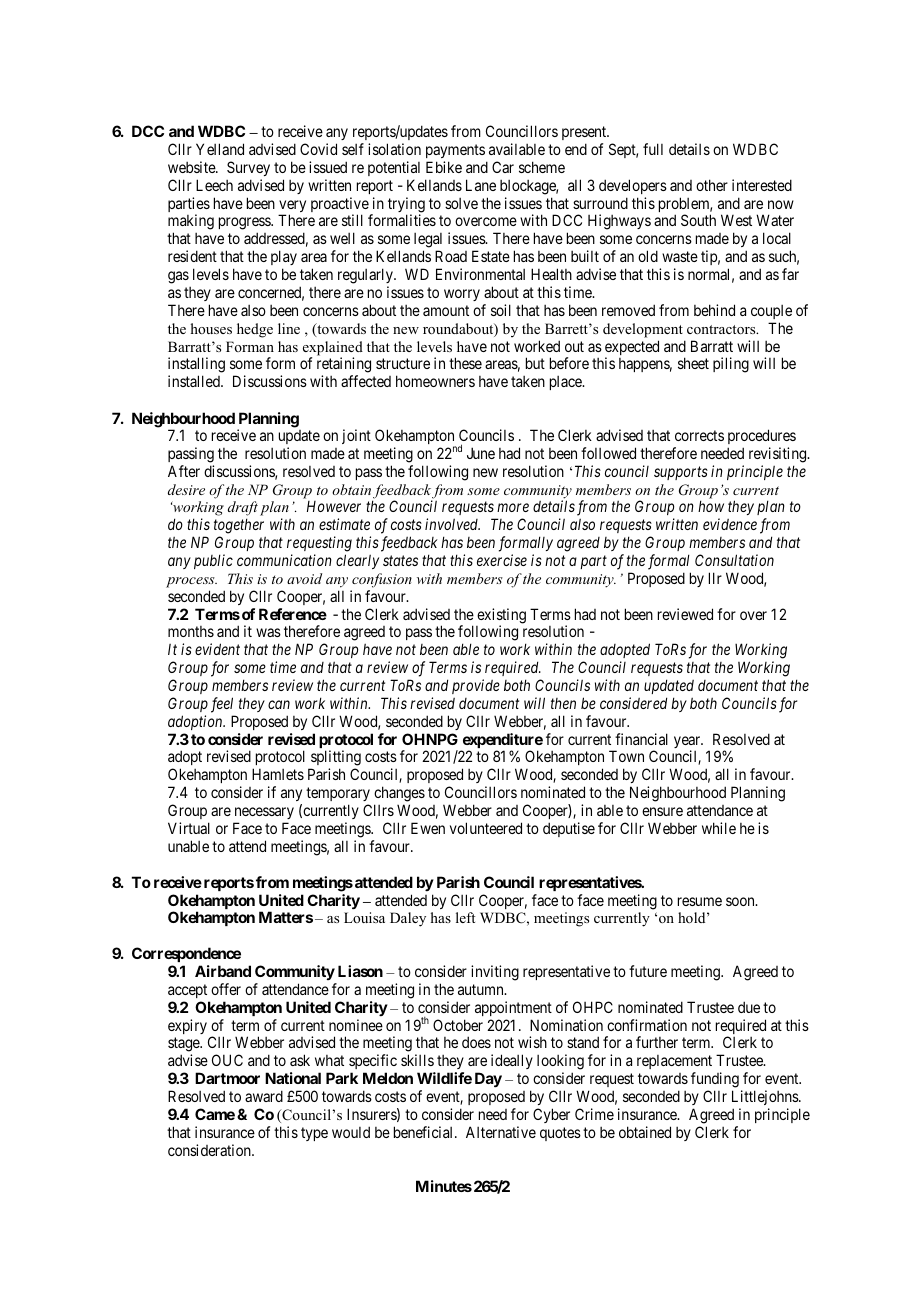 The width and height of the document is (924, 1308). I want to click on award, so click(264, 1096).
